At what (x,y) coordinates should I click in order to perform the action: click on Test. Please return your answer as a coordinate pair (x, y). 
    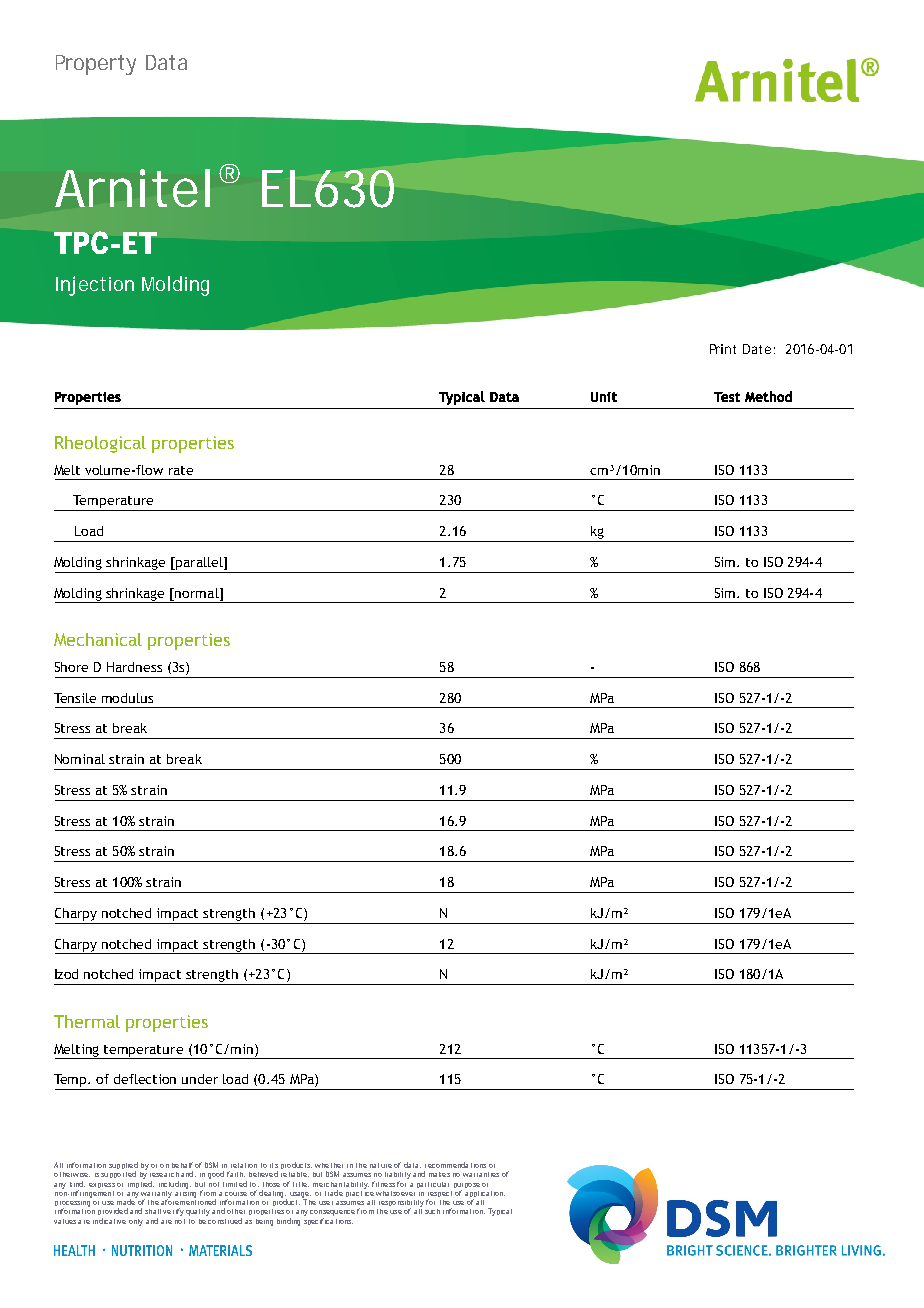
    Looking at the image, I should click on (727, 397).
